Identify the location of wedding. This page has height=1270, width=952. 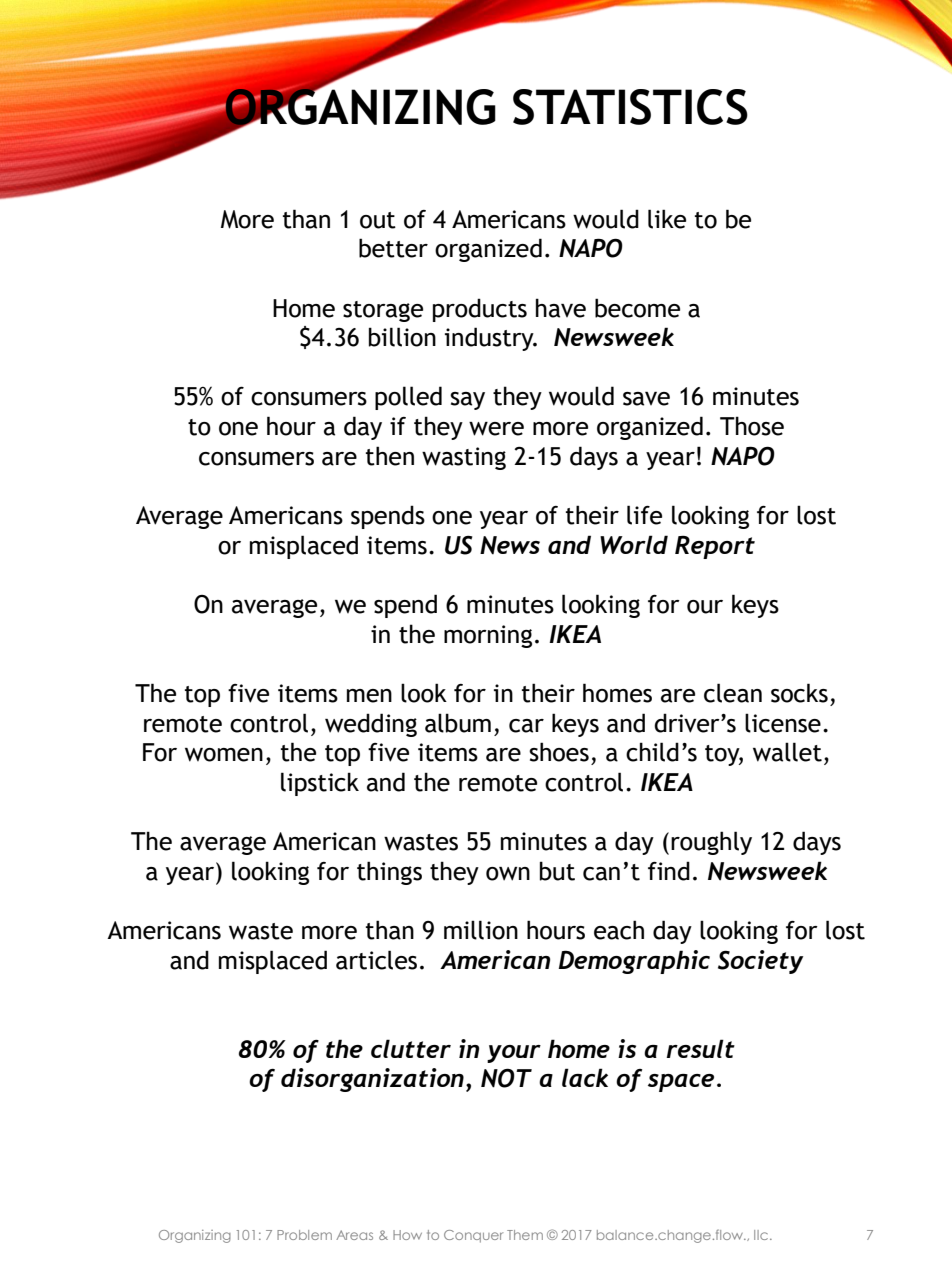
(371, 725).
